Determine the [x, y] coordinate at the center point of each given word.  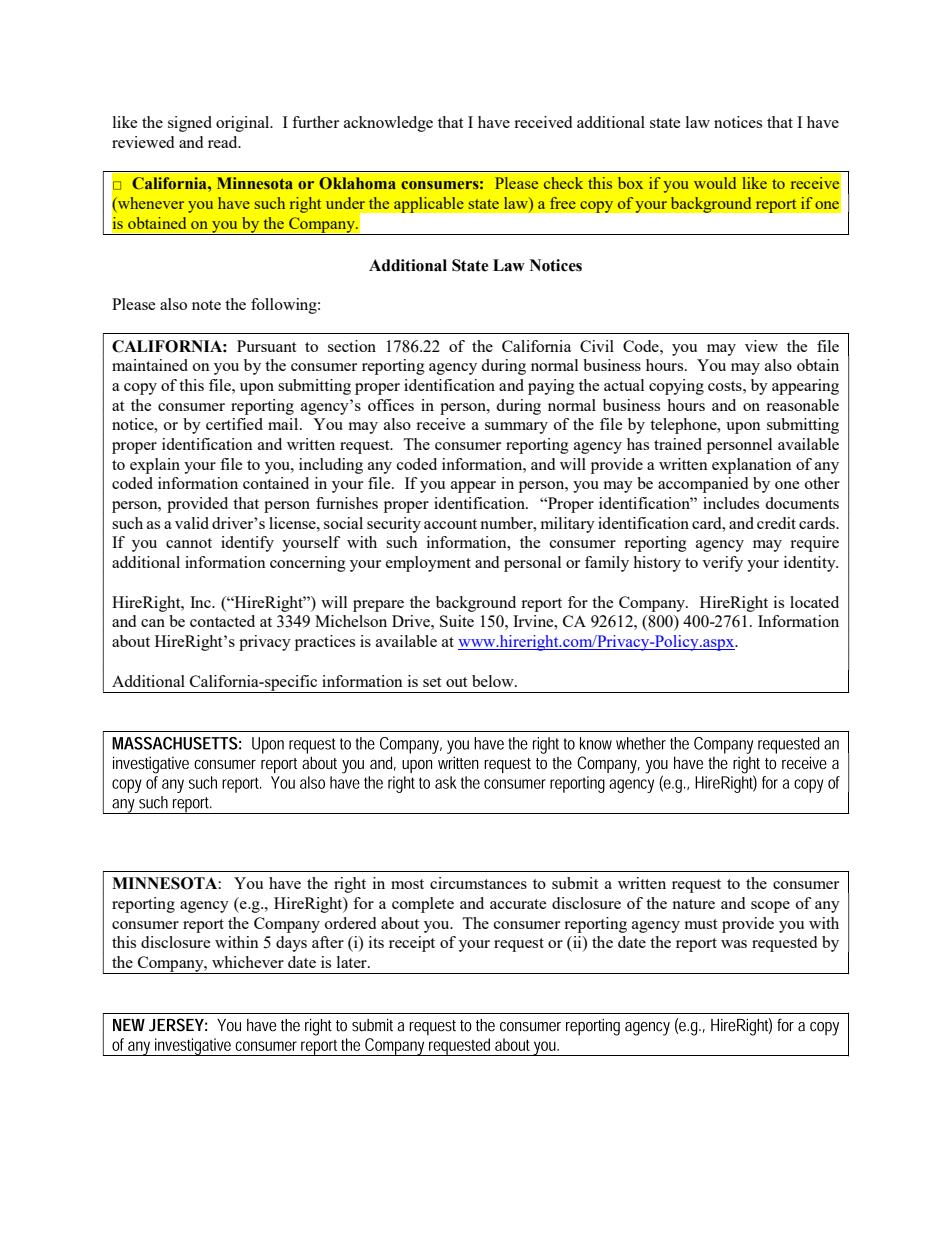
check [563, 183]
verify [722, 564]
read [224, 142]
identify [247, 544]
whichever [248, 962]
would [715, 183]
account [450, 524]
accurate [518, 904]
